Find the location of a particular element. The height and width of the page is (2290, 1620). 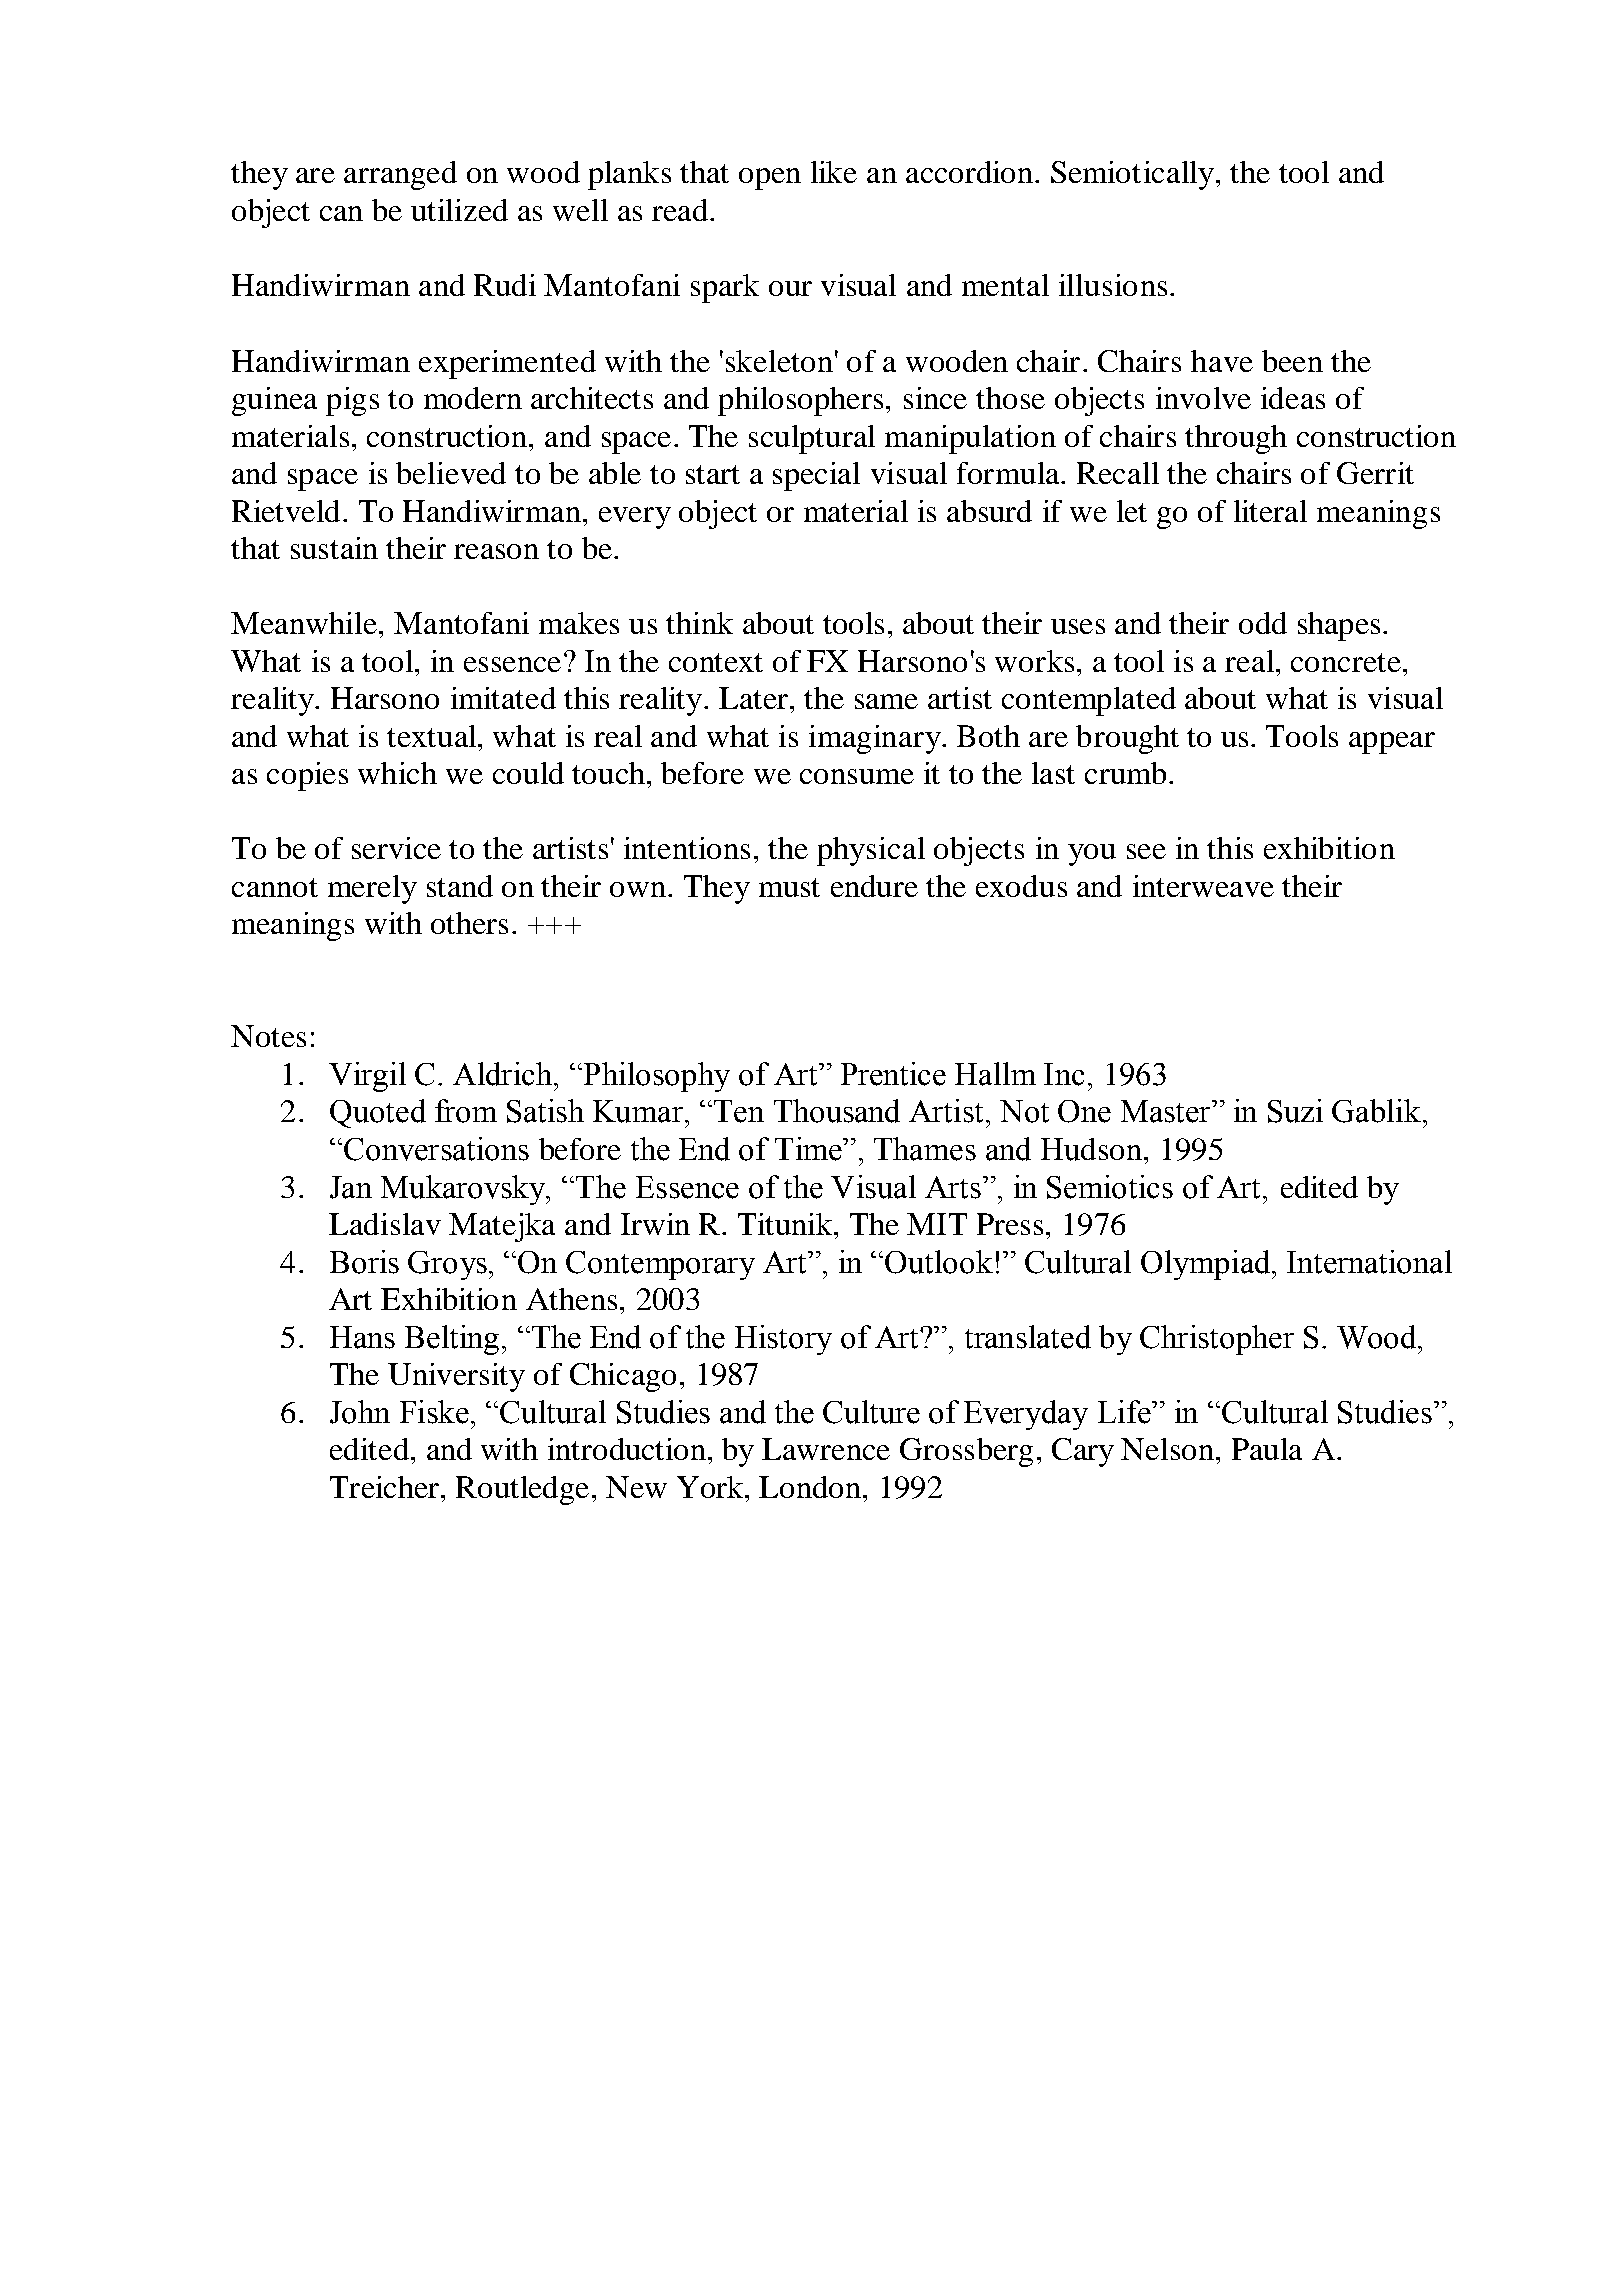

like is located at coordinates (834, 172).
